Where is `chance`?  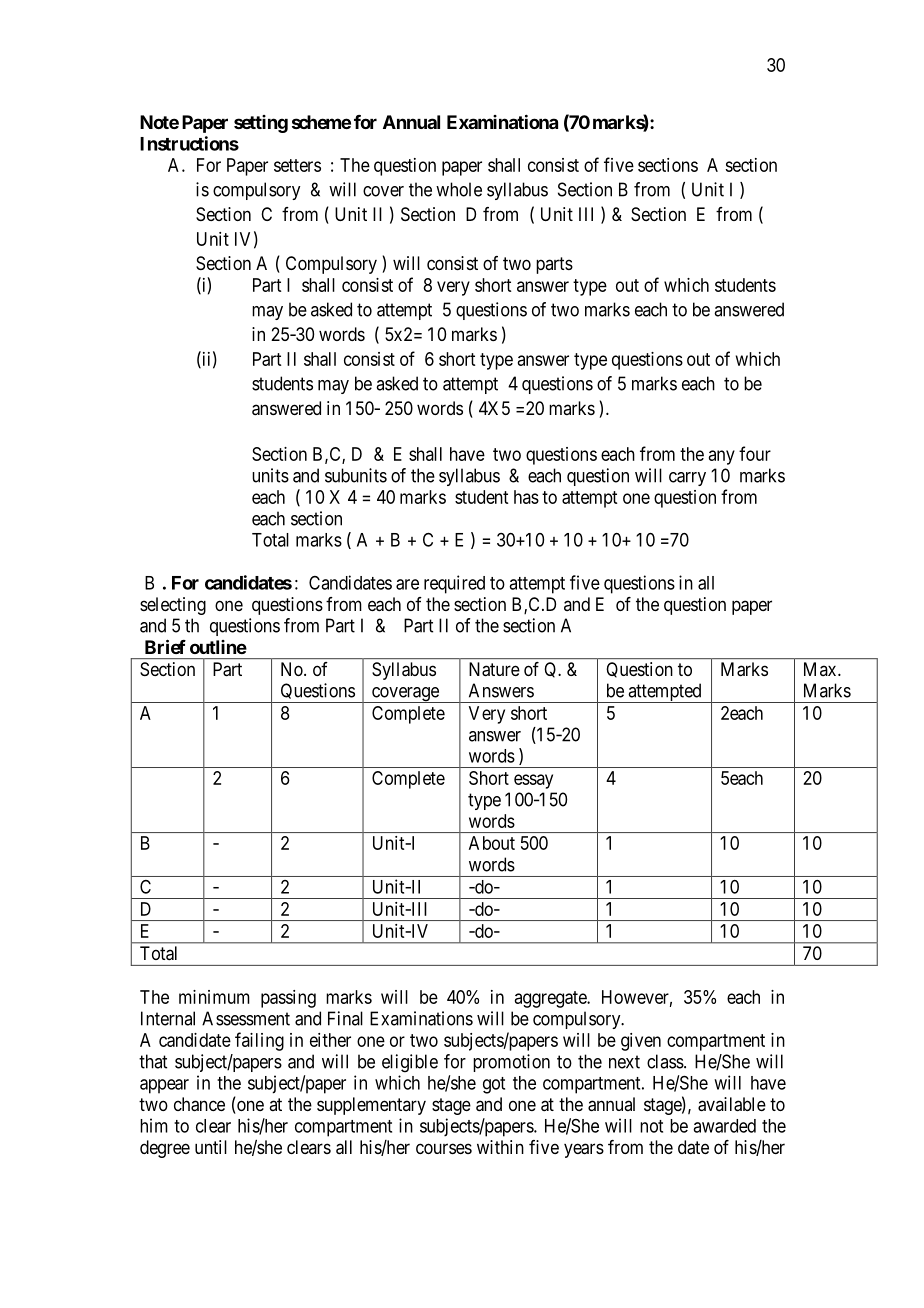 chance is located at coordinates (199, 1104).
